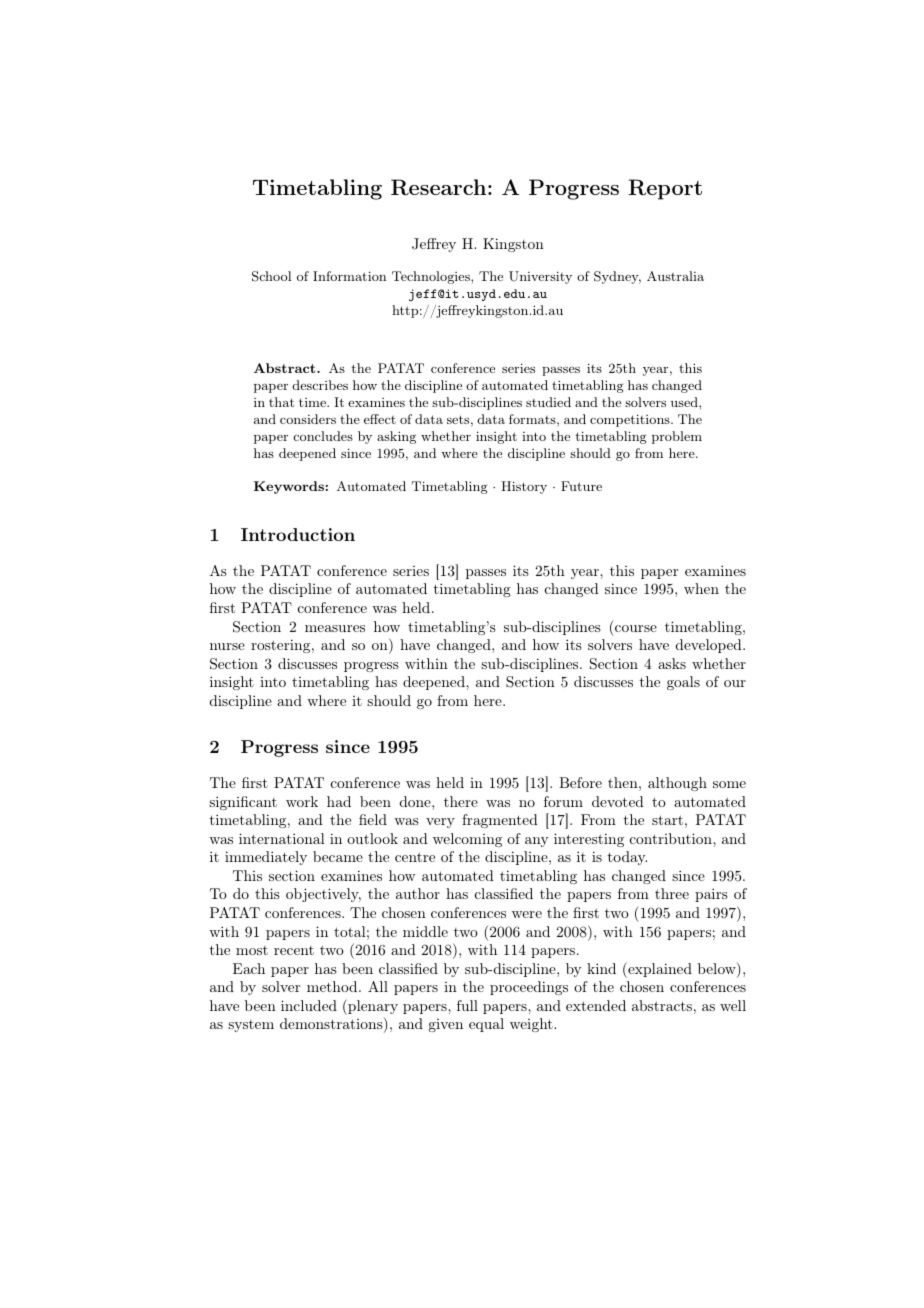 Image resolution: width=924 pixels, height=1308 pixels. I want to click on problem, so click(677, 437).
